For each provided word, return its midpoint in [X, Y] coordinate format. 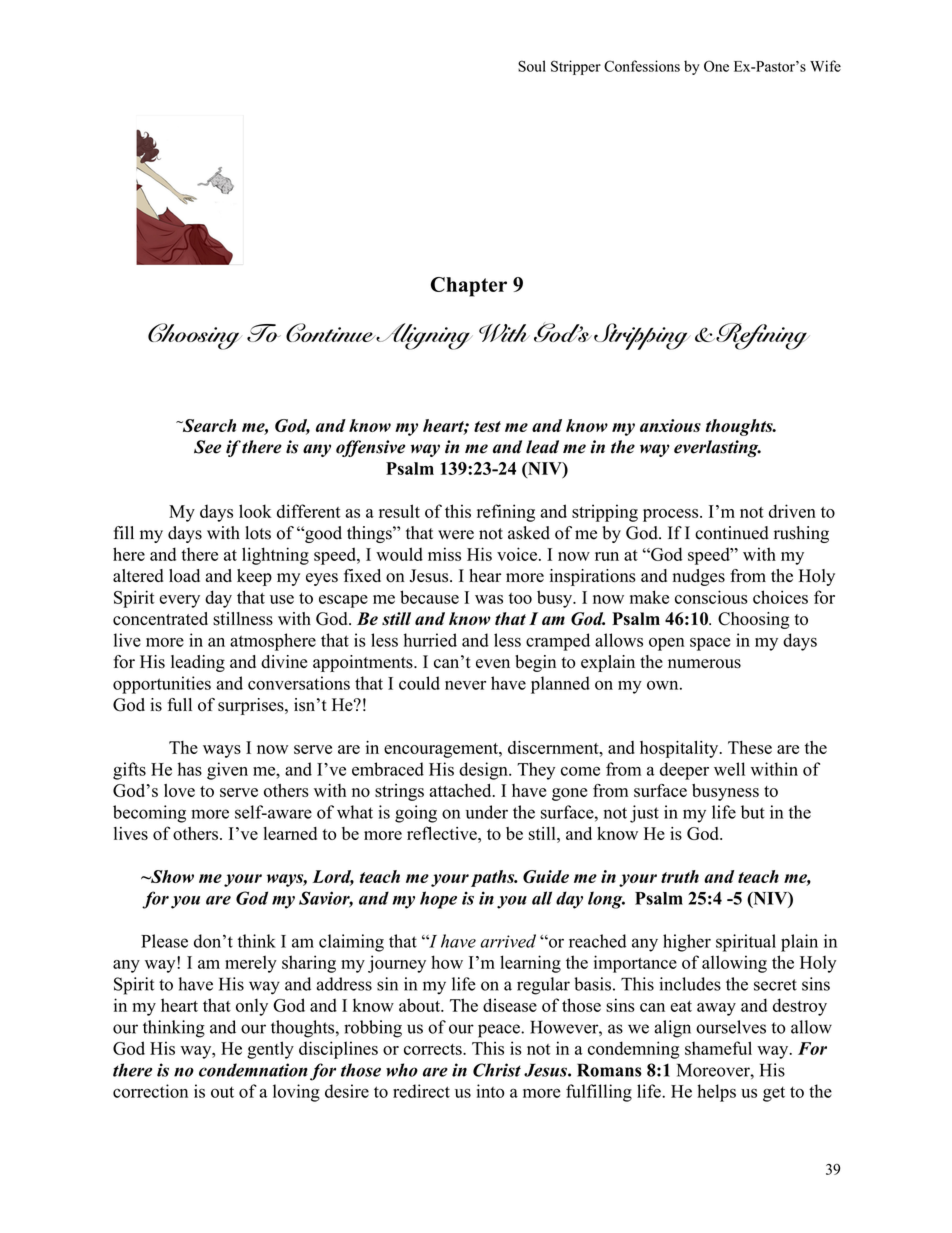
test [487, 426]
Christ [497, 1070]
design [484, 771]
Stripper [576, 67]
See [207, 447]
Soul [532, 66]
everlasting [717, 448]
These [750, 747]
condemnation [253, 1070]
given [227, 771]
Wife [825, 66]
